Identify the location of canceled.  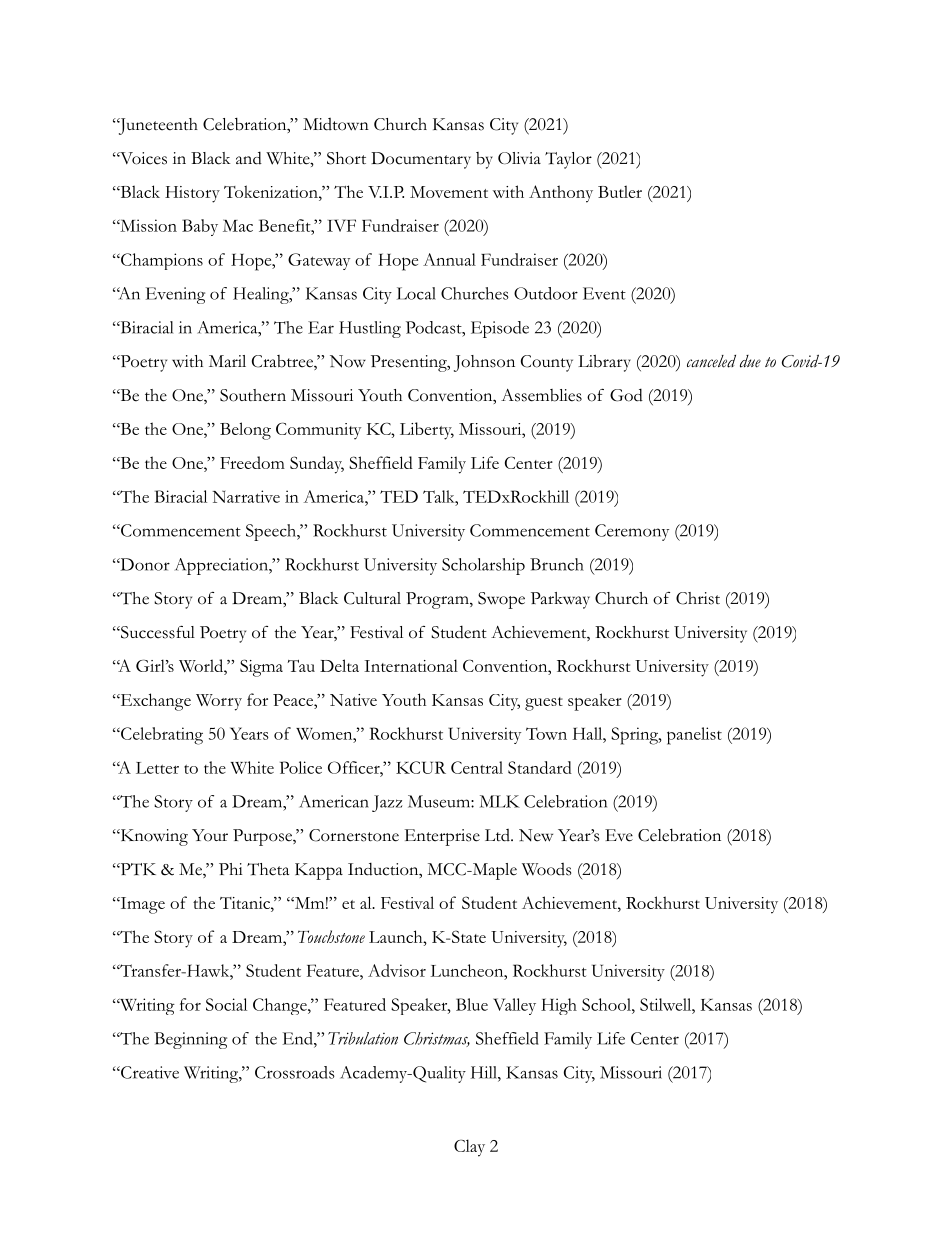
(711, 361).
